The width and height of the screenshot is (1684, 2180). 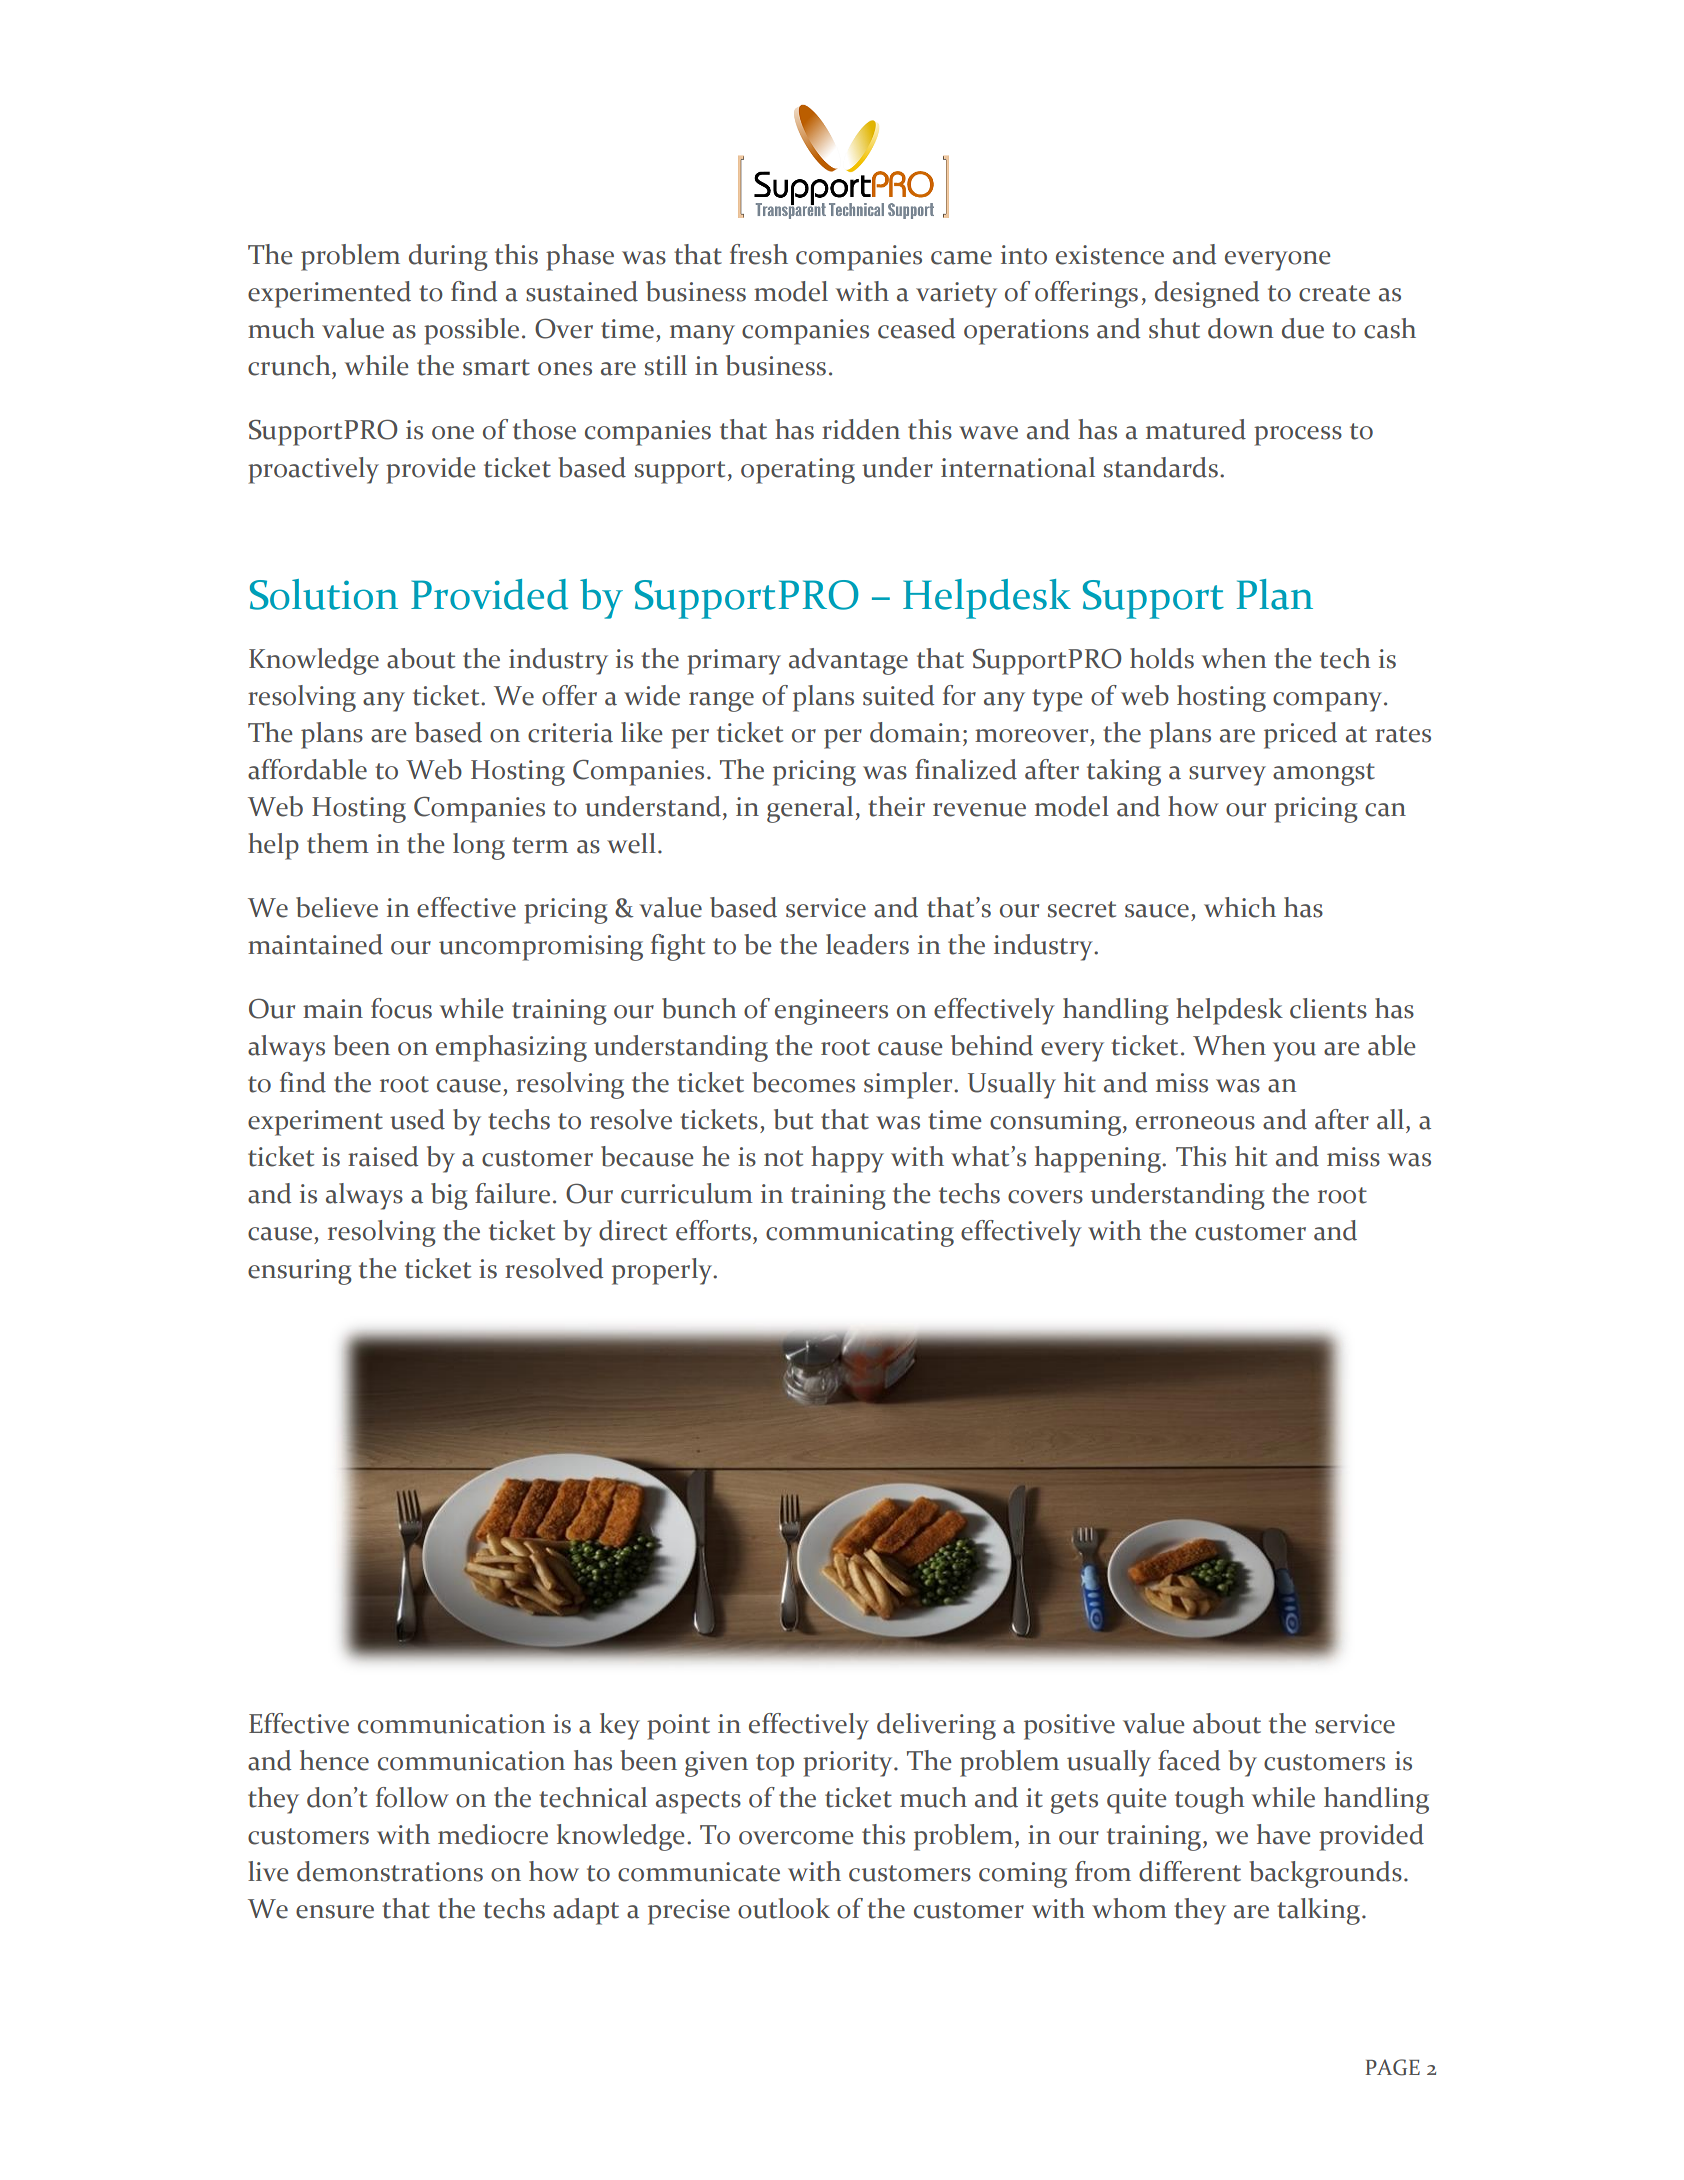 What do you see at coordinates (324, 594) in the screenshot?
I see `Solution` at bounding box center [324, 594].
